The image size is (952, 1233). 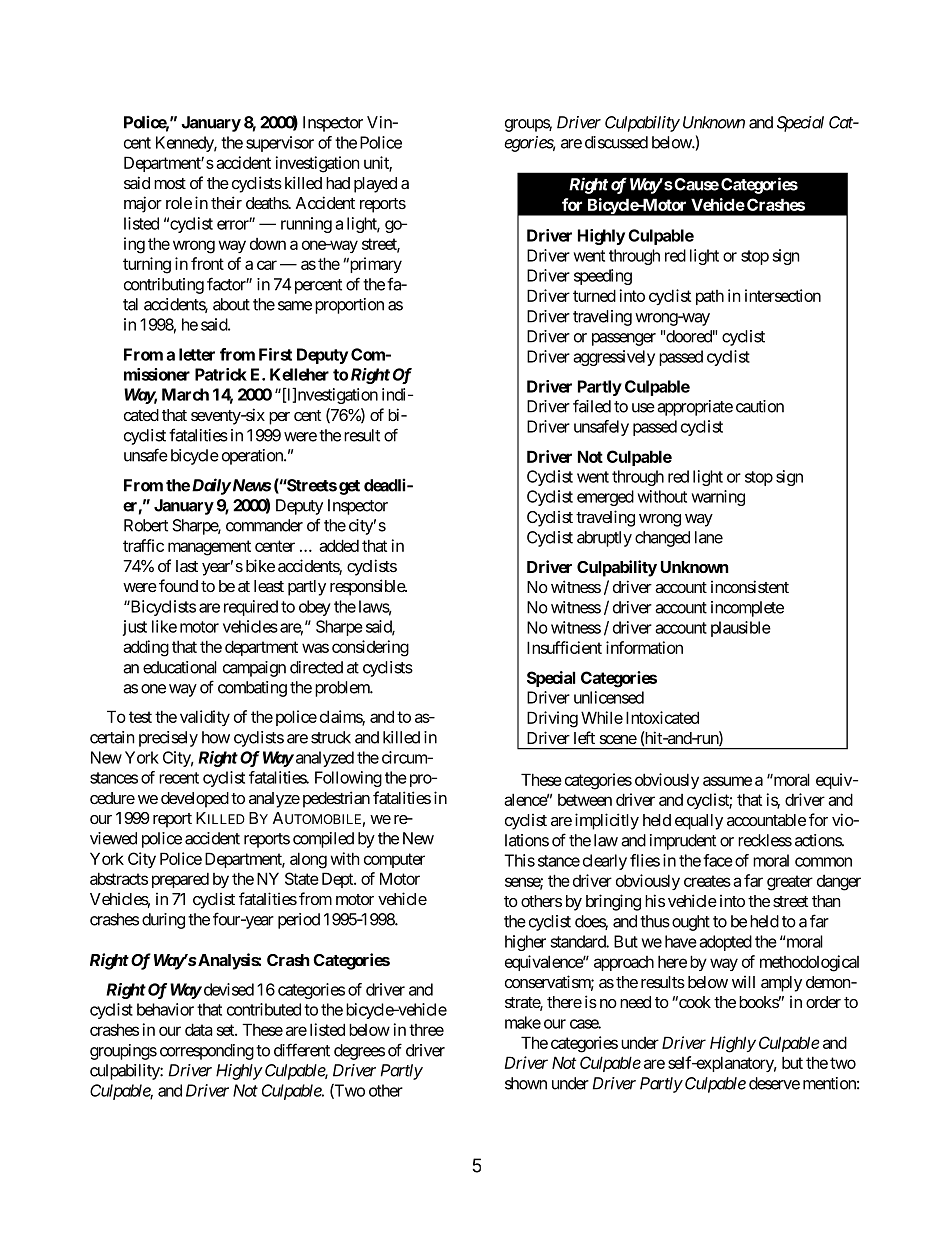 What do you see at coordinates (760, 406) in the screenshot?
I see `caution` at bounding box center [760, 406].
